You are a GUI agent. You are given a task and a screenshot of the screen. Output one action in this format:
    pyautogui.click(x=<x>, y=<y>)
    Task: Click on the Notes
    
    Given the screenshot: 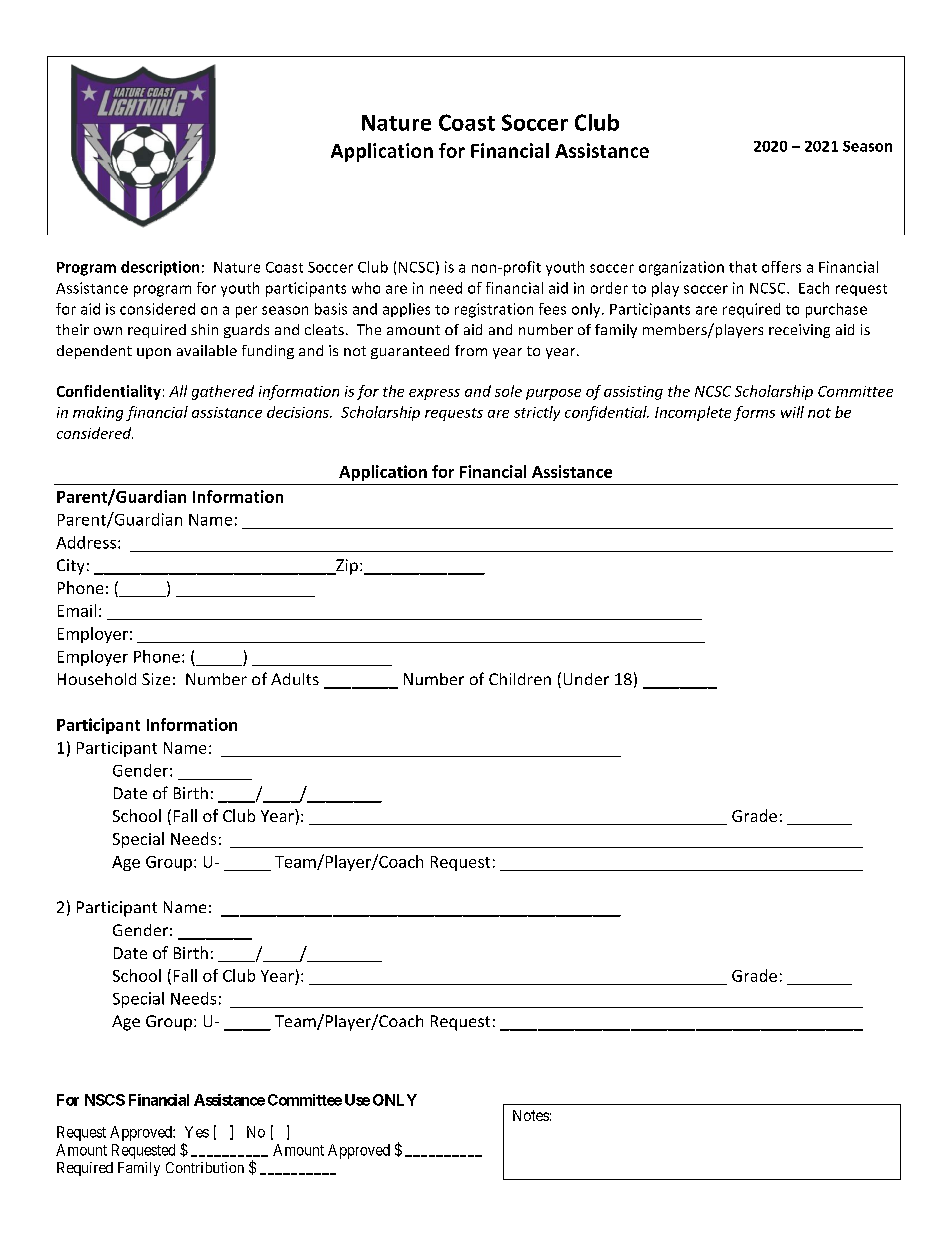 What is the action you would take?
    pyautogui.click(x=531, y=1115)
